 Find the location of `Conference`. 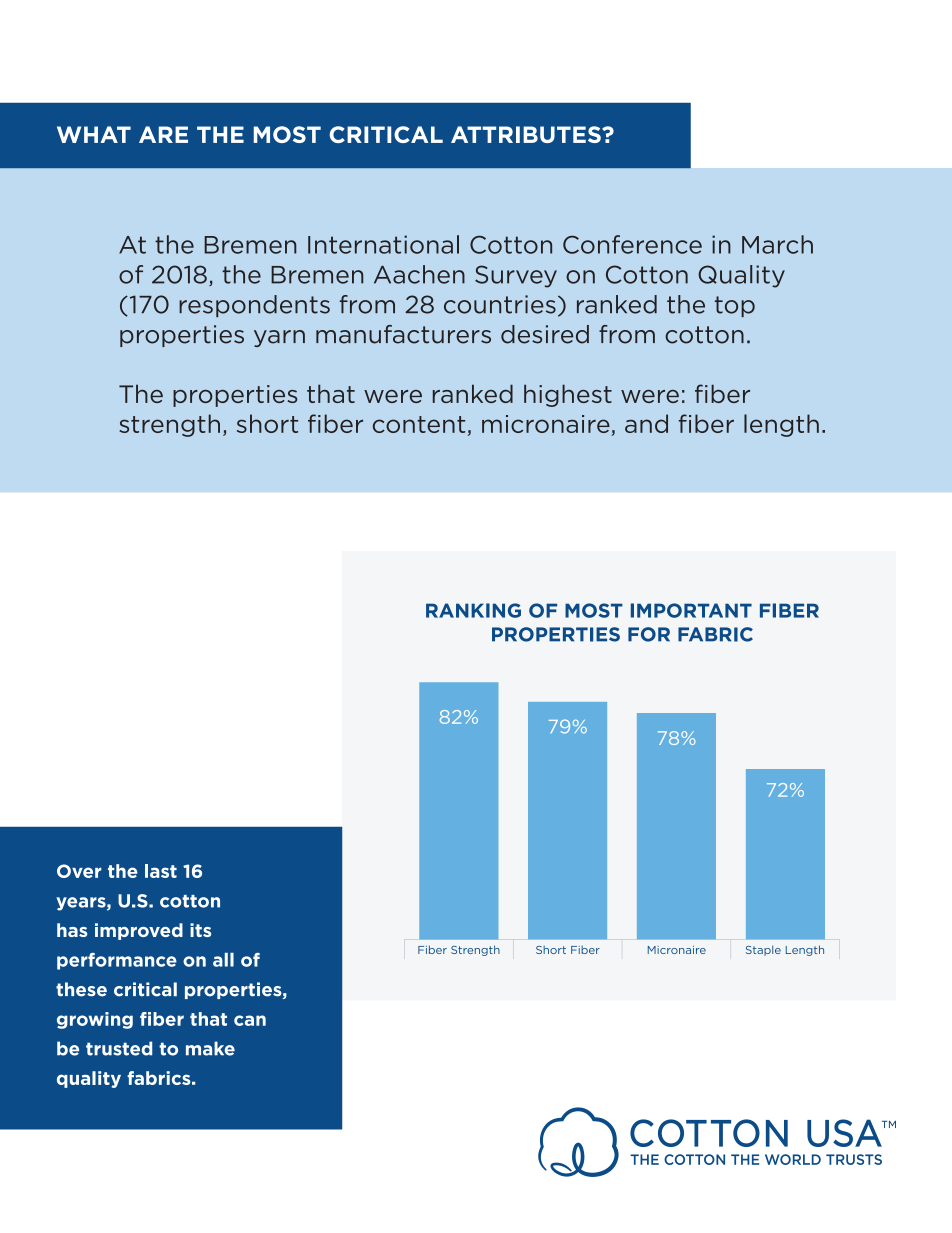

Conference is located at coordinates (632, 244).
